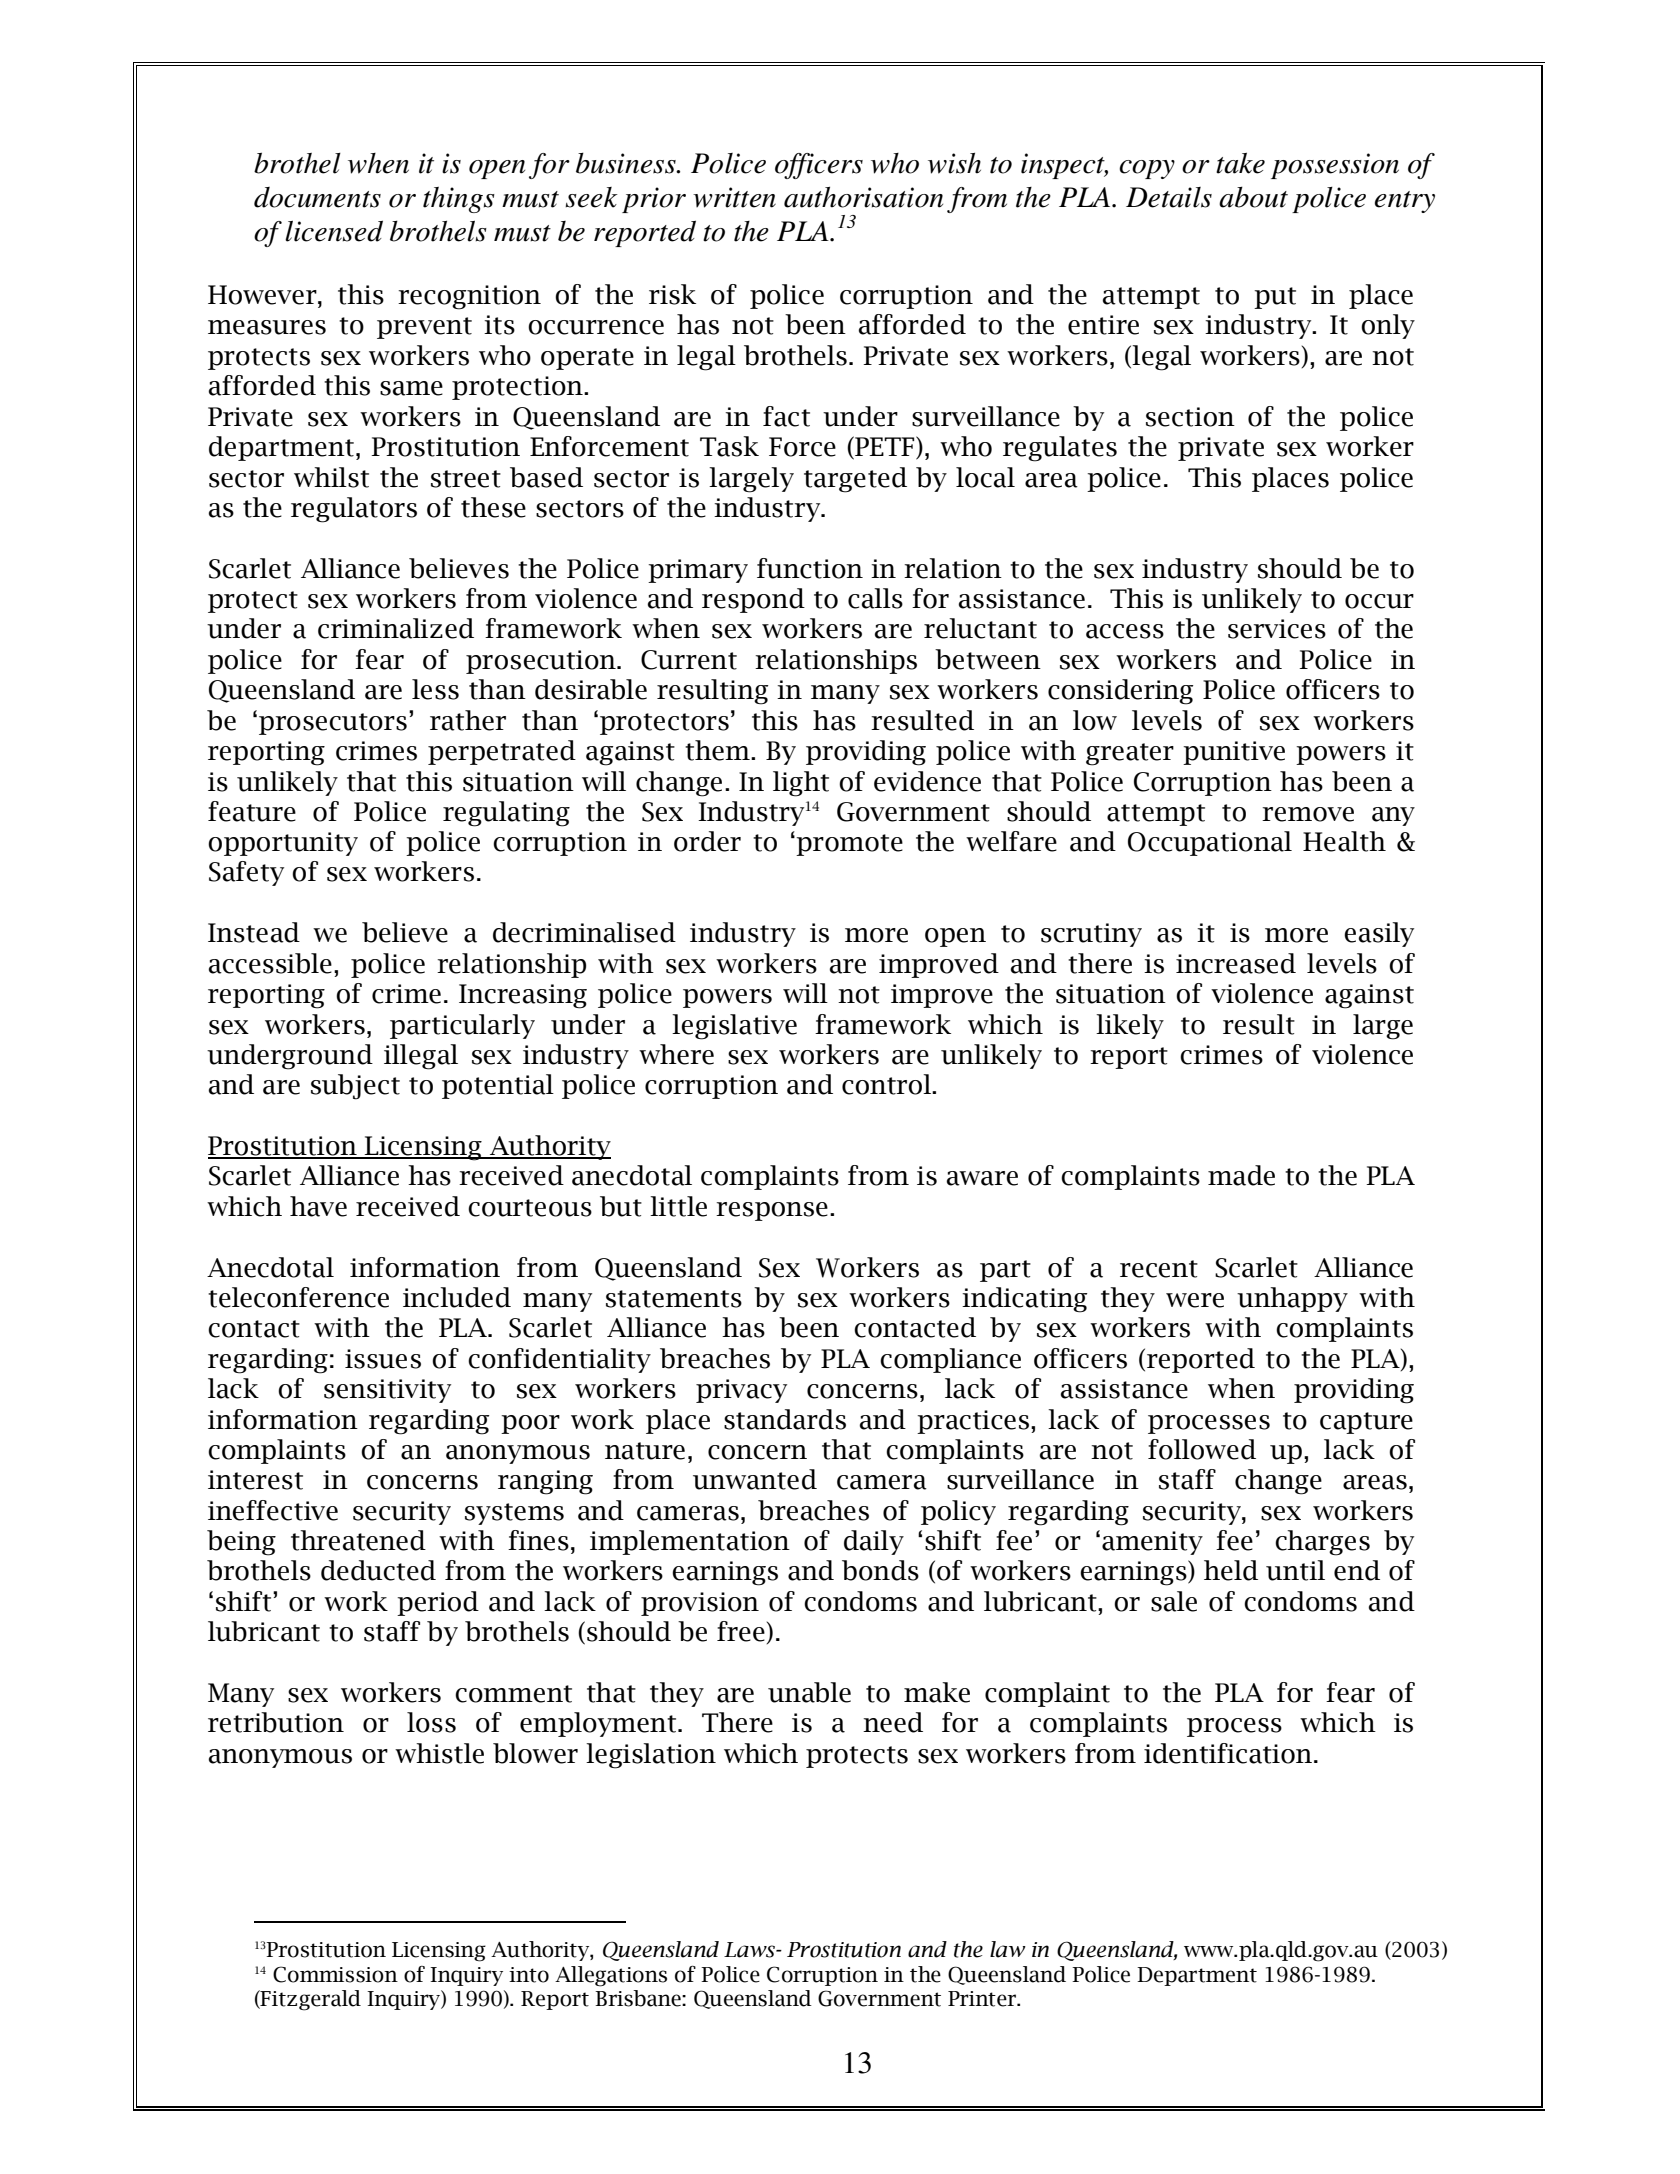 Image resolution: width=1680 pixels, height=2174 pixels. I want to click on officers, so click(819, 166).
